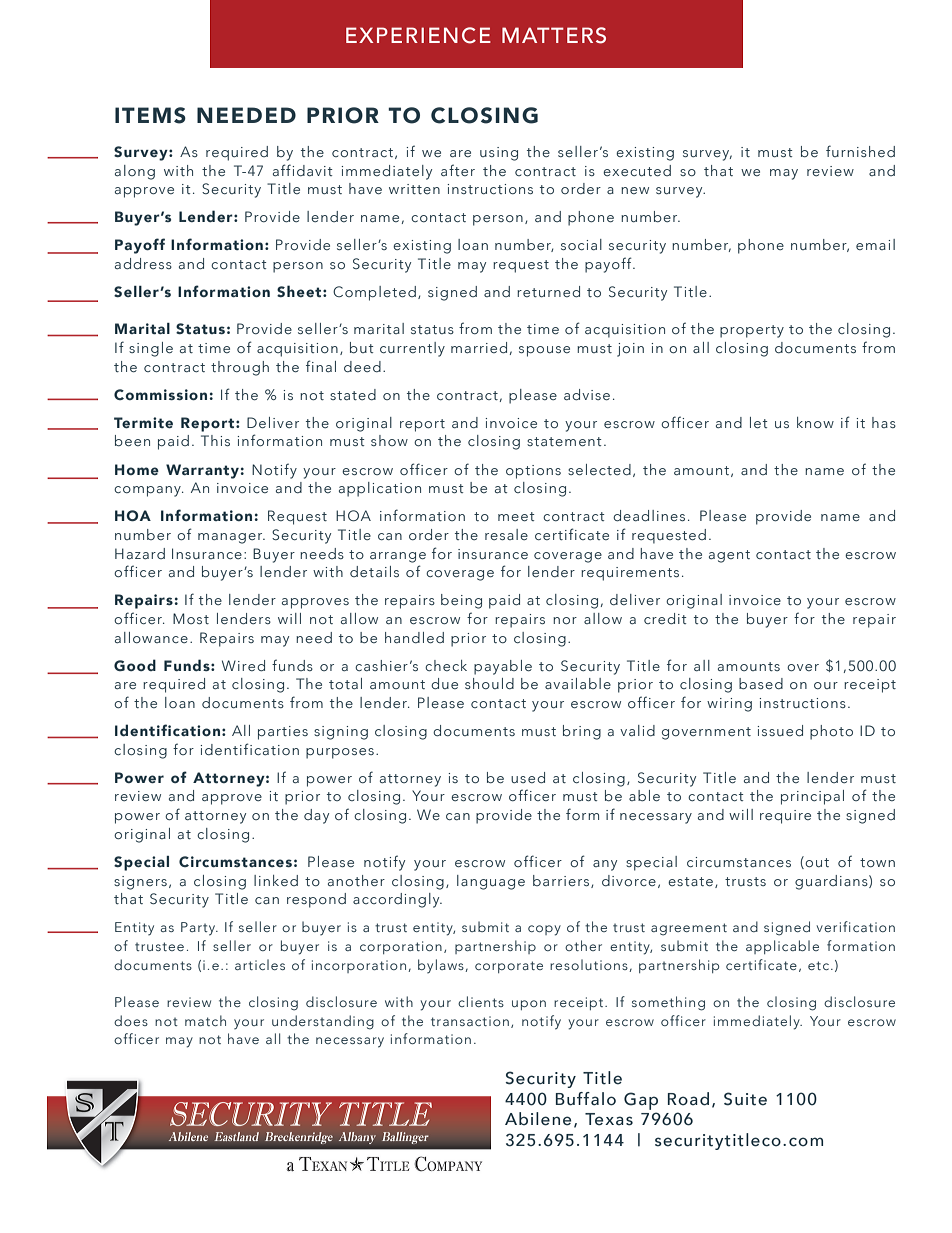  Describe the element at coordinates (240, 368) in the document. I see `through` at that location.
